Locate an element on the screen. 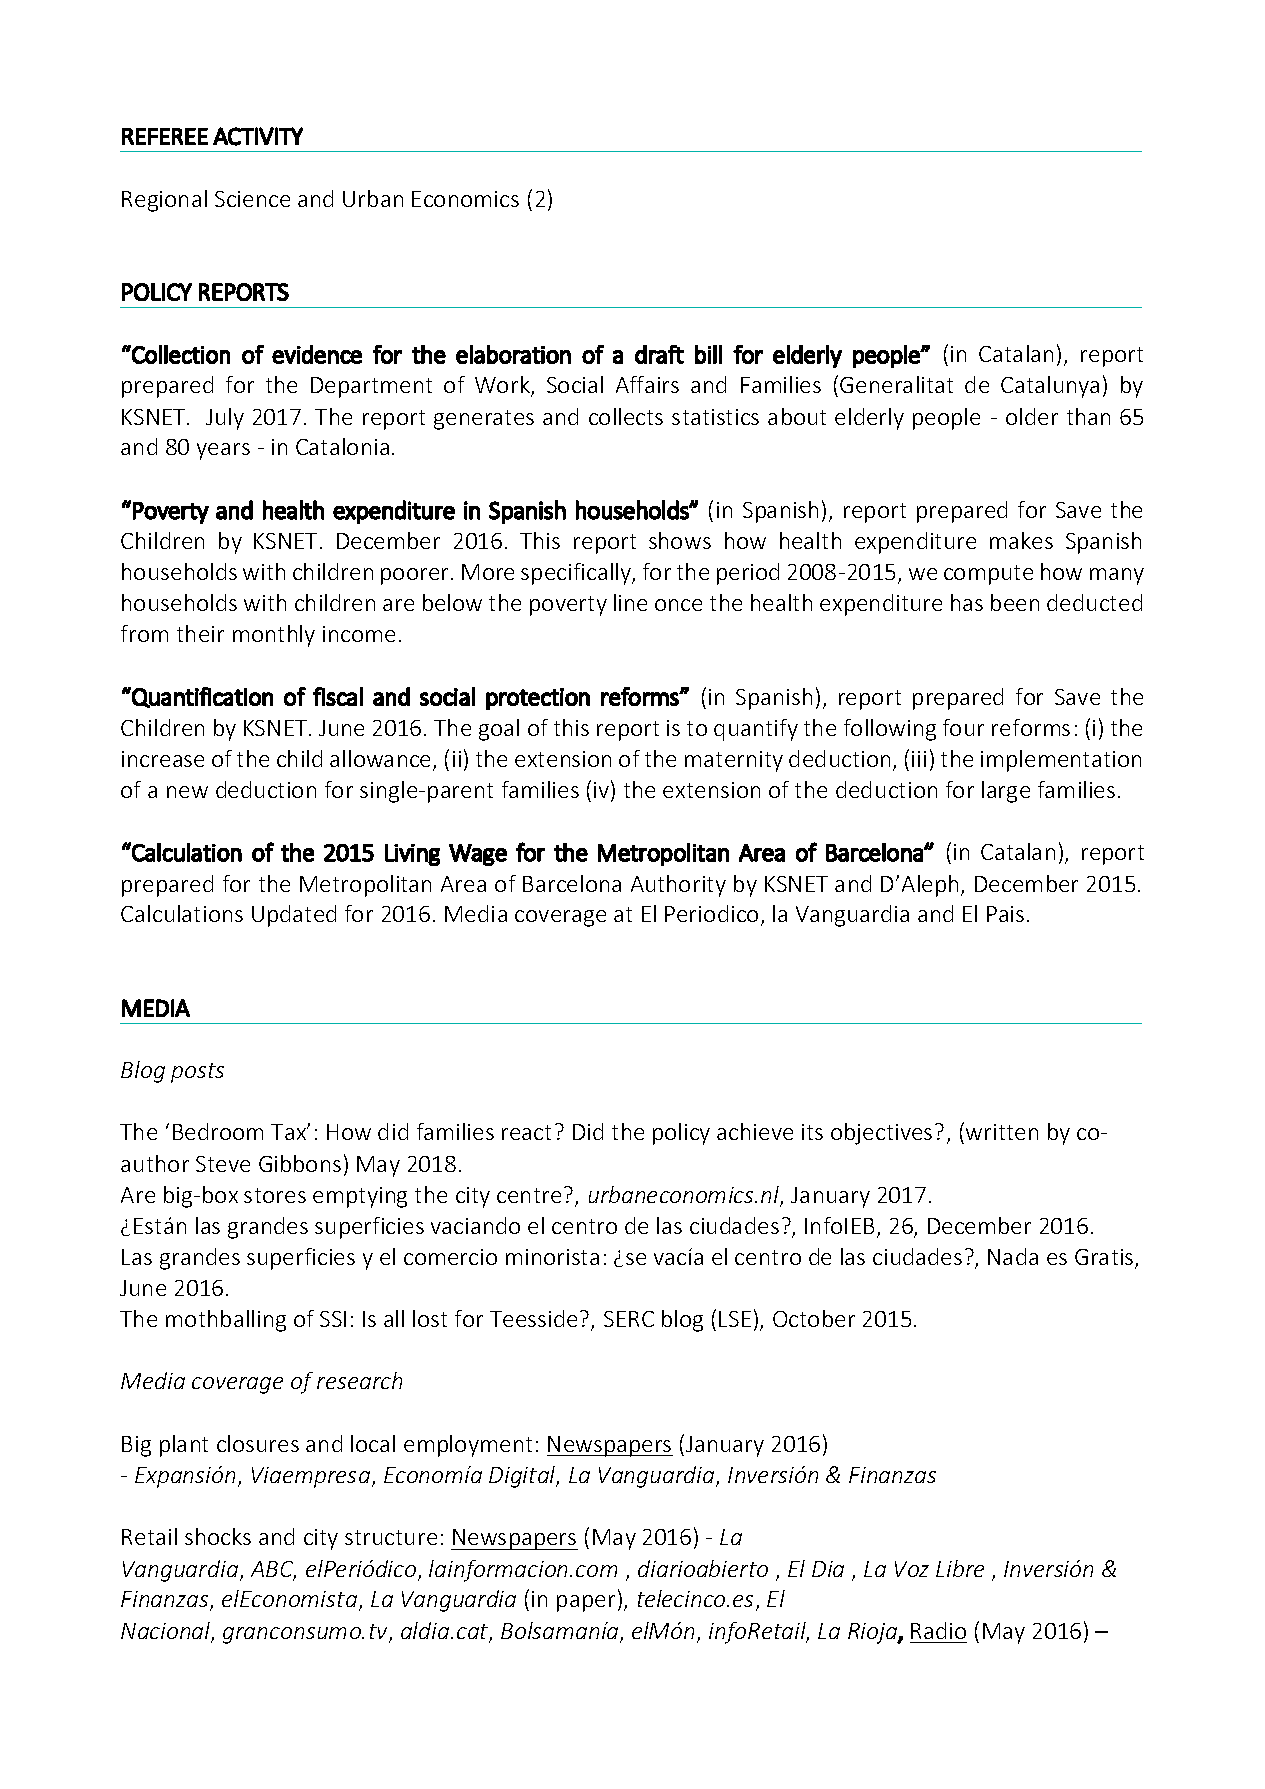 The height and width of the screenshot is (1789, 1265). draft is located at coordinates (659, 354).
